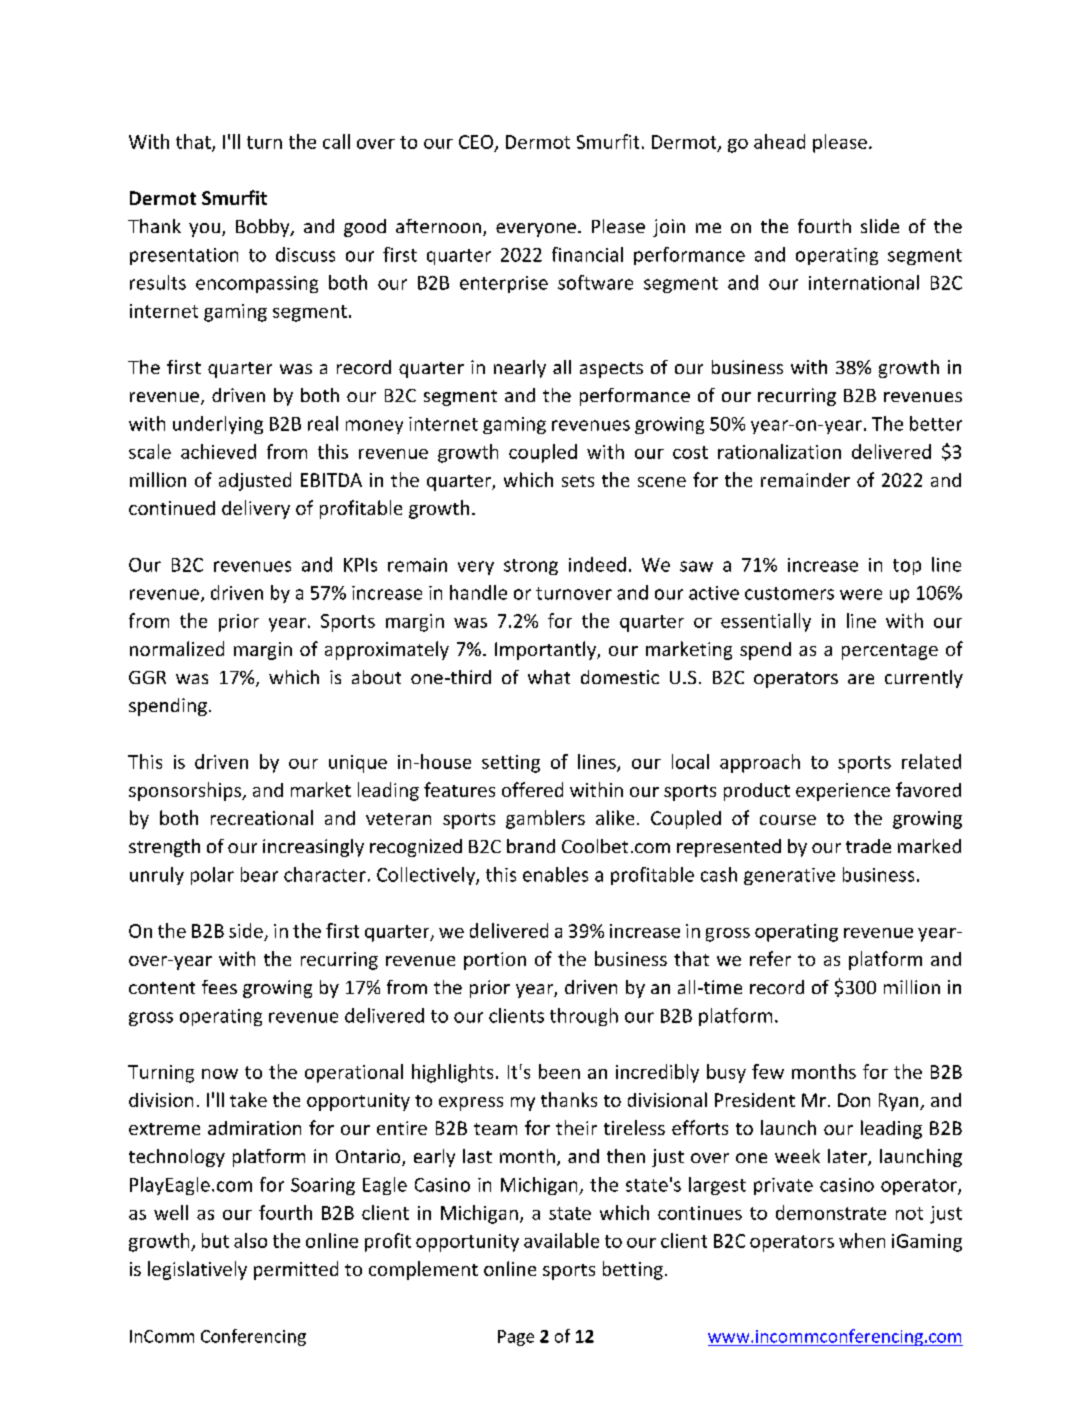 Image resolution: width=1091 pixels, height=1412 pixels. What do you see at coordinates (197, 1270) in the document?
I see `legislatively` at bounding box center [197, 1270].
